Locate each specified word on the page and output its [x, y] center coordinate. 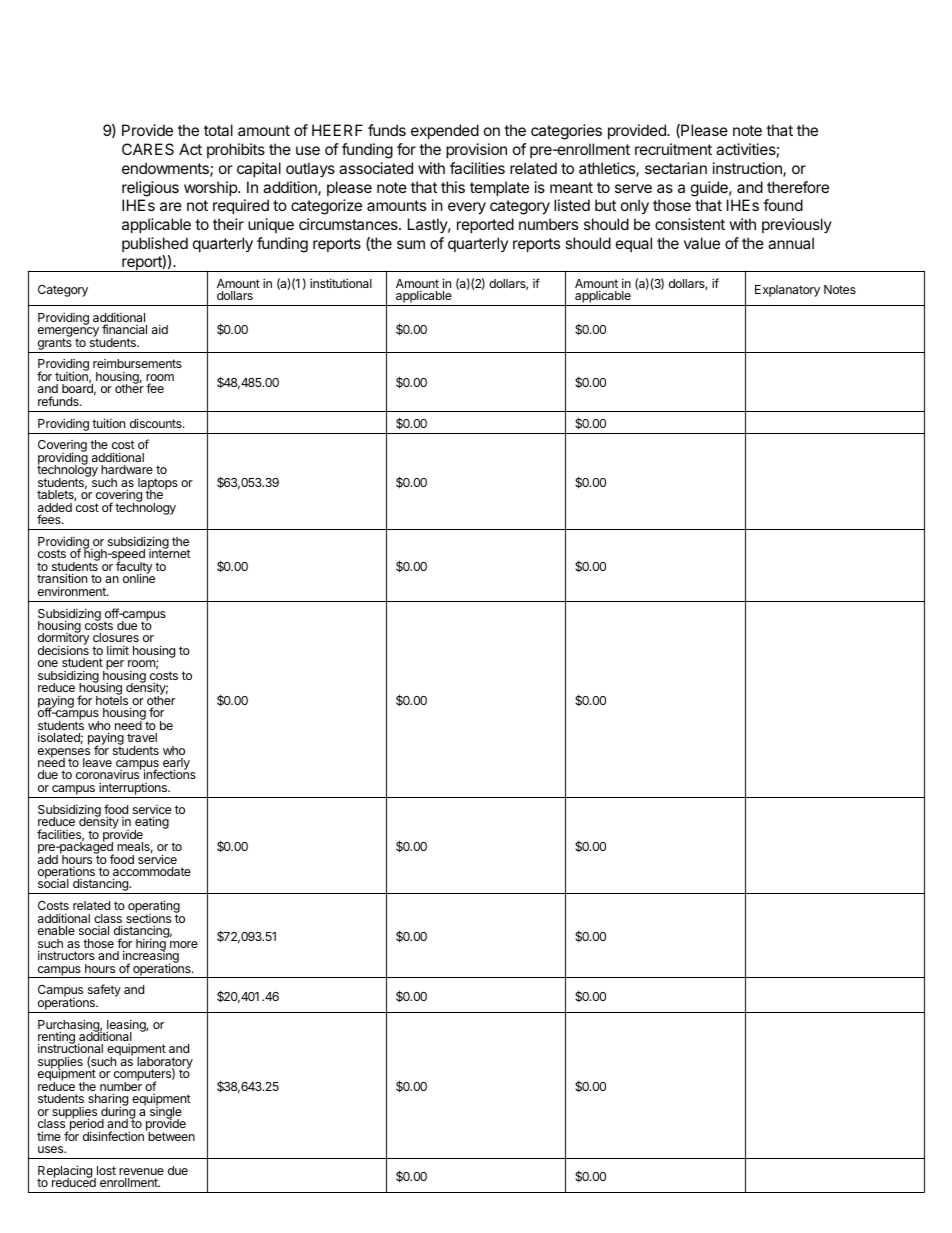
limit [118, 650]
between [170, 1135]
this [453, 187]
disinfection [113, 1136]
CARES [148, 149]
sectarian [676, 168]
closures [116, 639]
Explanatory [787, 291]
